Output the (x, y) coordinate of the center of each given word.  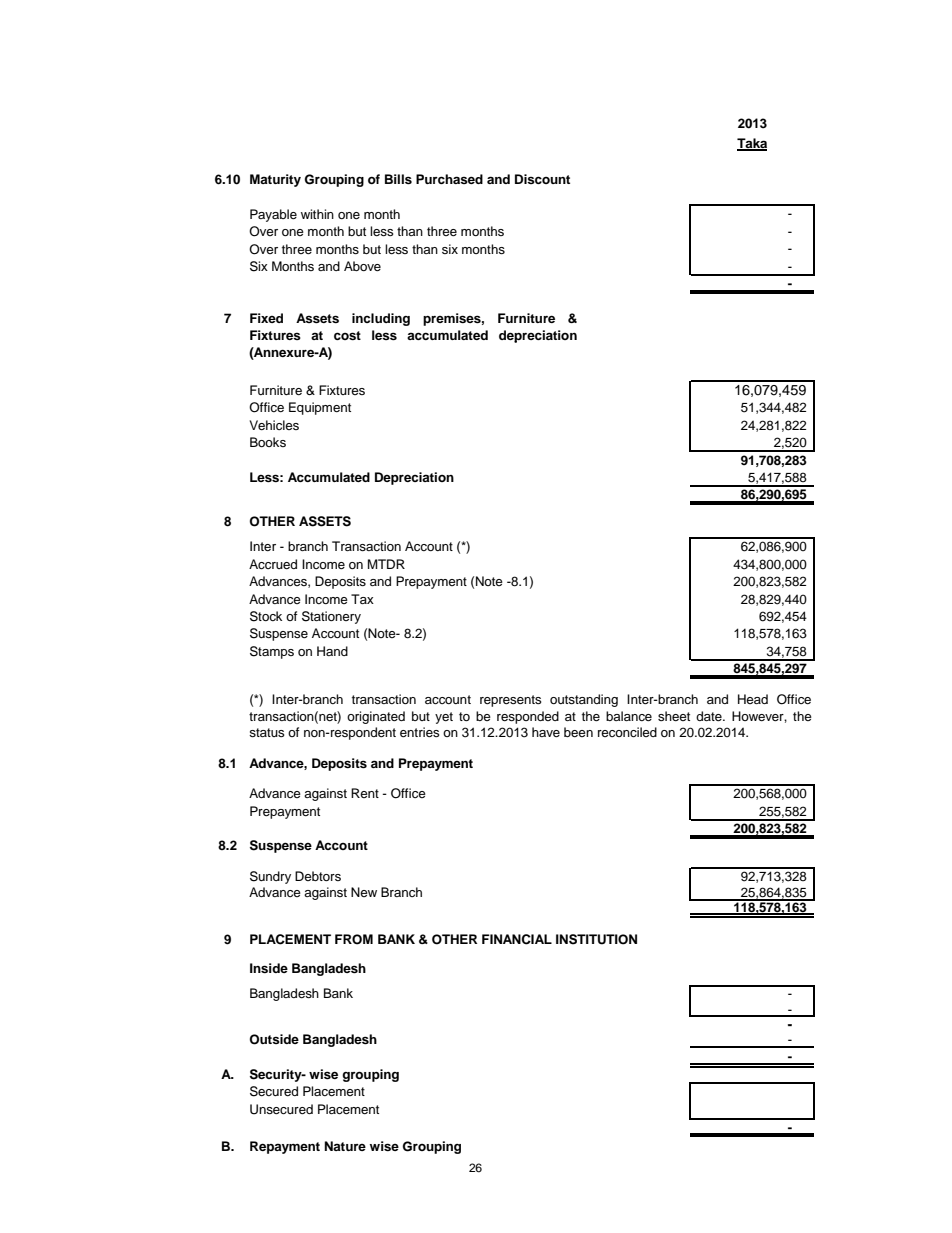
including (381, 319)
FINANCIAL (517, 939)
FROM (354, 939)
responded (528, 717)
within (317, 214)
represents (511, 701)
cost (347, 335)
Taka (752, 144)
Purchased (449, 179)
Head (753, 699)
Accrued (273, 564)
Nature (345, 1146)
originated (376, 717)
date (710, 716)
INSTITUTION (596, 939)
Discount (542, 179)
